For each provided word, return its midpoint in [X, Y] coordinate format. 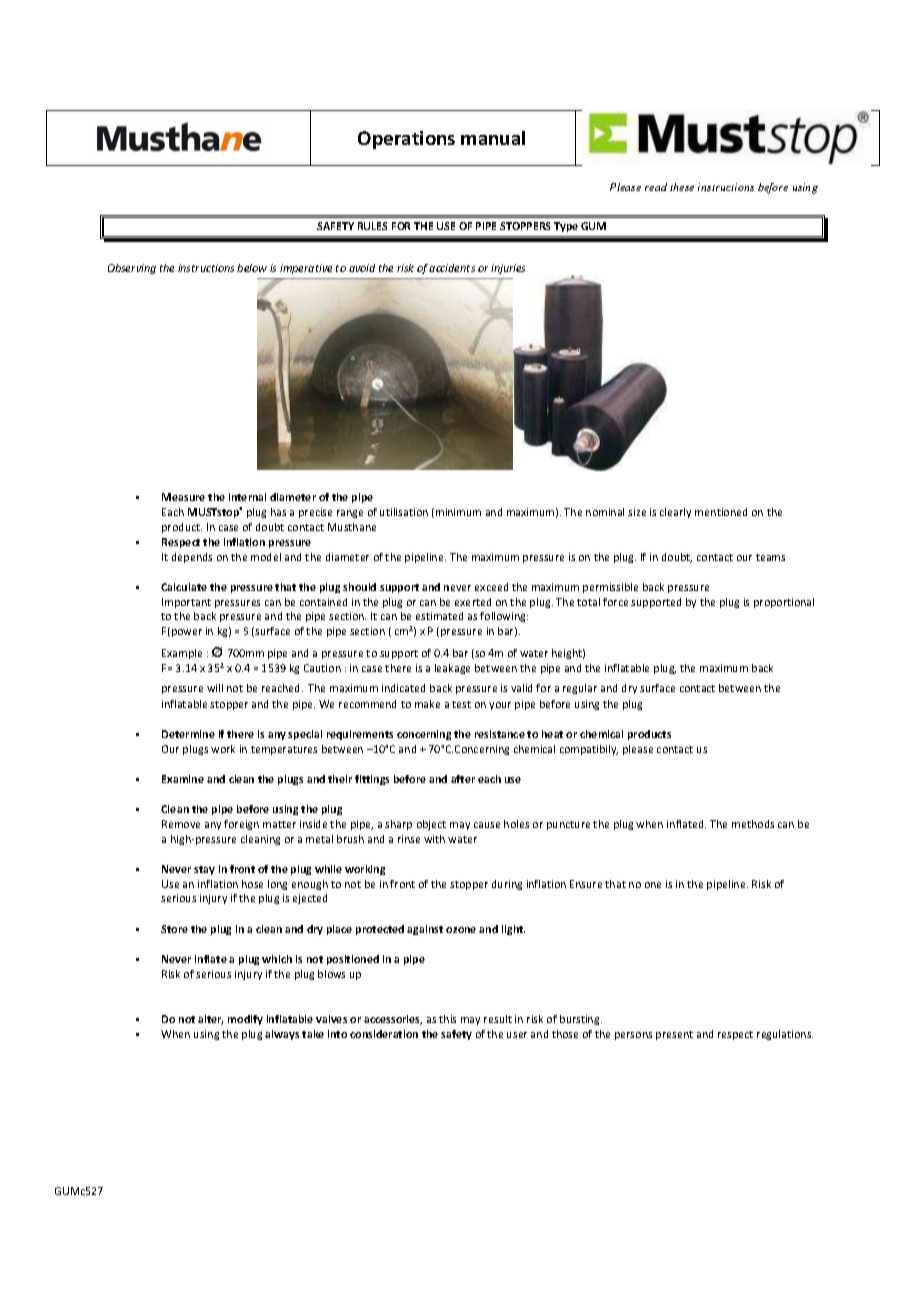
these [682, 187]
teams [770, 557]
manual [493, 138]
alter [210, 1020]
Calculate [184, 587]
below [252, 268]
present [674, 1035]
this [447, 1019]
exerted [473, 602]
